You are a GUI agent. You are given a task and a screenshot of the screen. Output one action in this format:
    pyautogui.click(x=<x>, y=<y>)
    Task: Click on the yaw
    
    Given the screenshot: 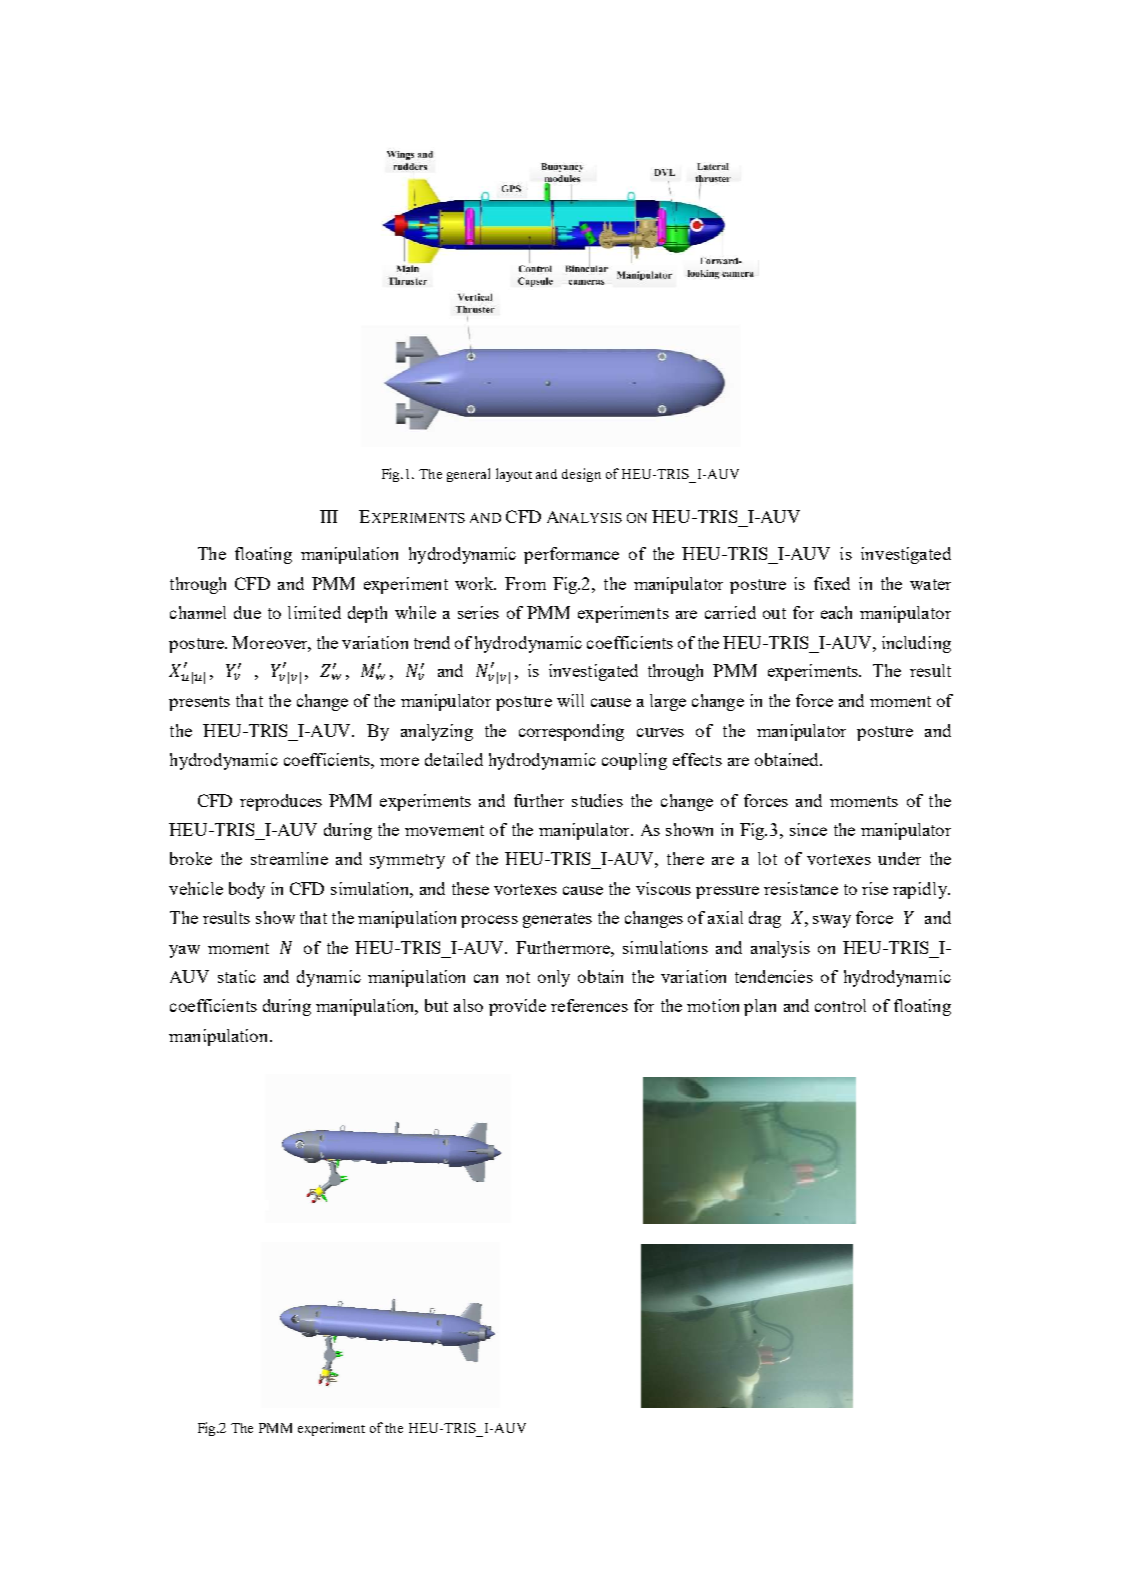 What is the action you would take?
    pyautogui.click(x=184, y=951)
